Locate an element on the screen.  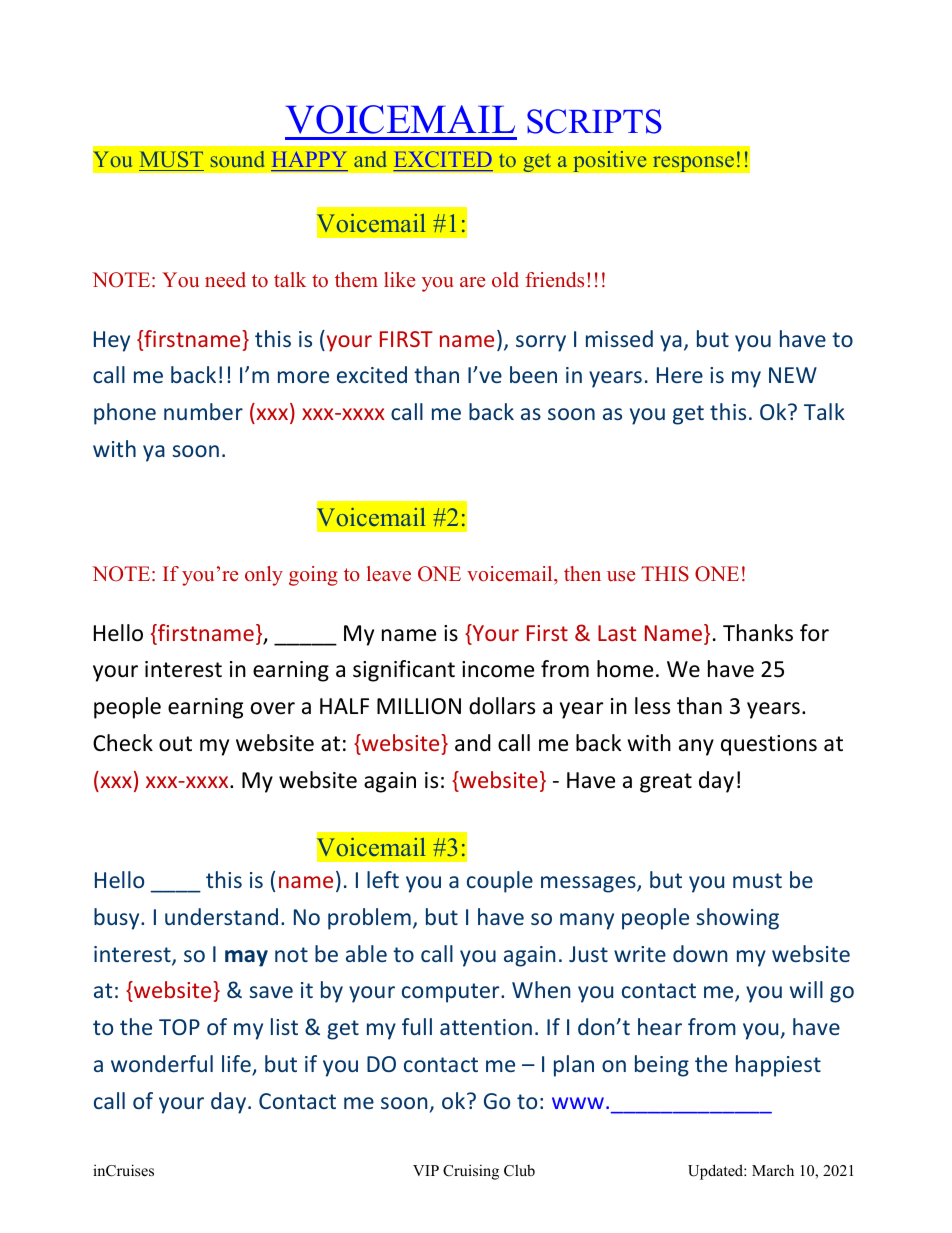
Here is located at coordinates (680, 375).
